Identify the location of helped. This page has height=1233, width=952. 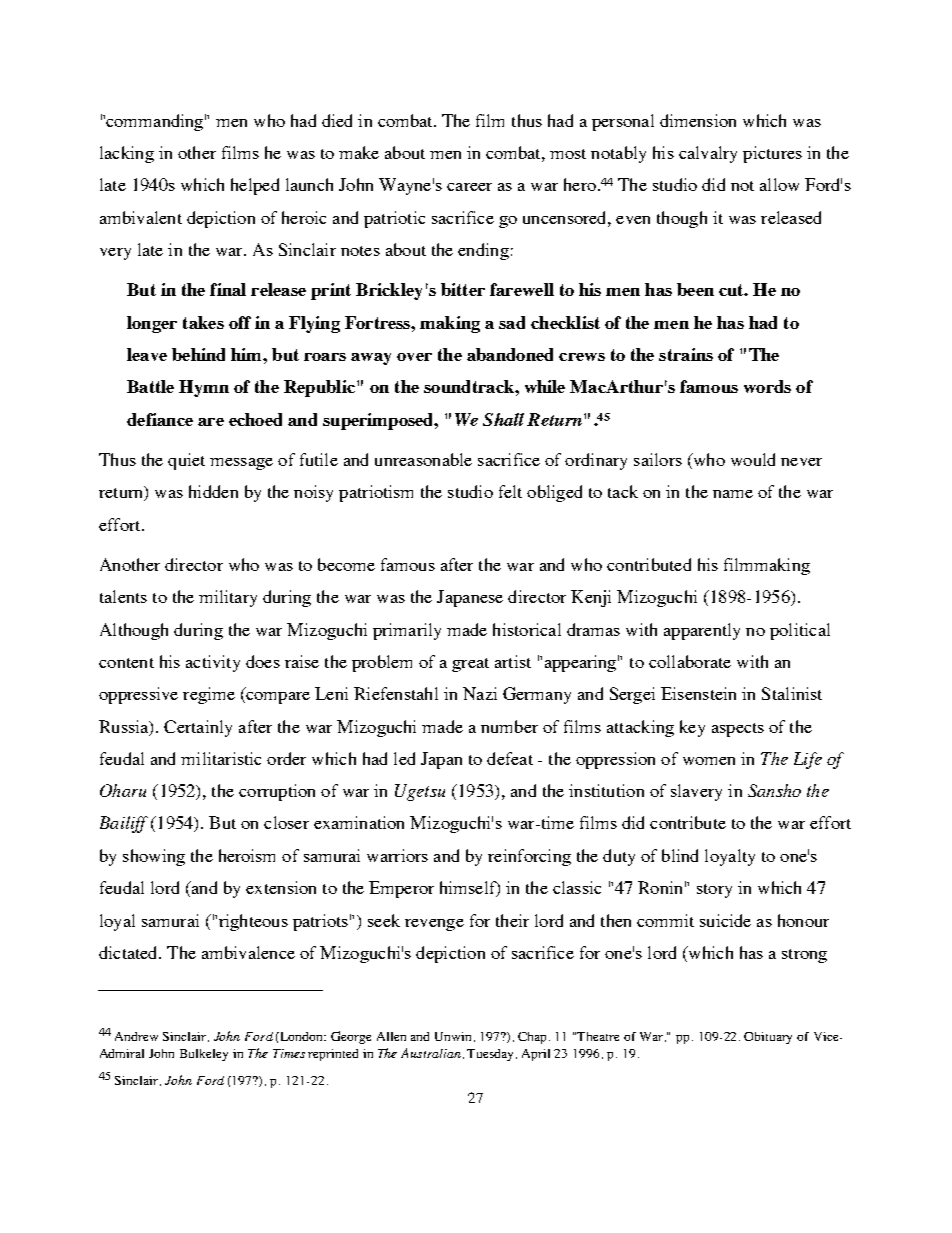
(255, 186).
